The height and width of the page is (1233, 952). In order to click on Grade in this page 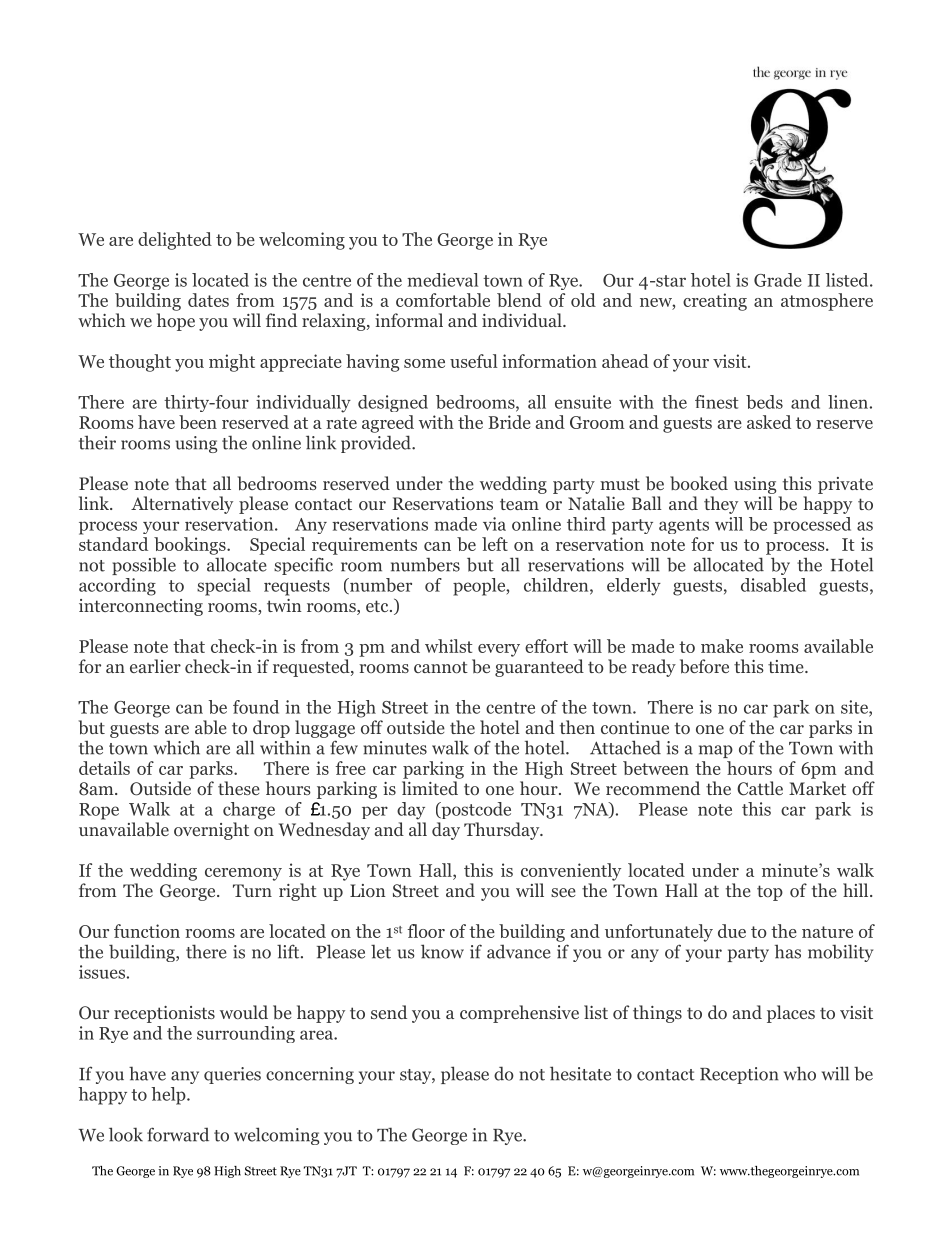, I will do `click(778, 280)`.
